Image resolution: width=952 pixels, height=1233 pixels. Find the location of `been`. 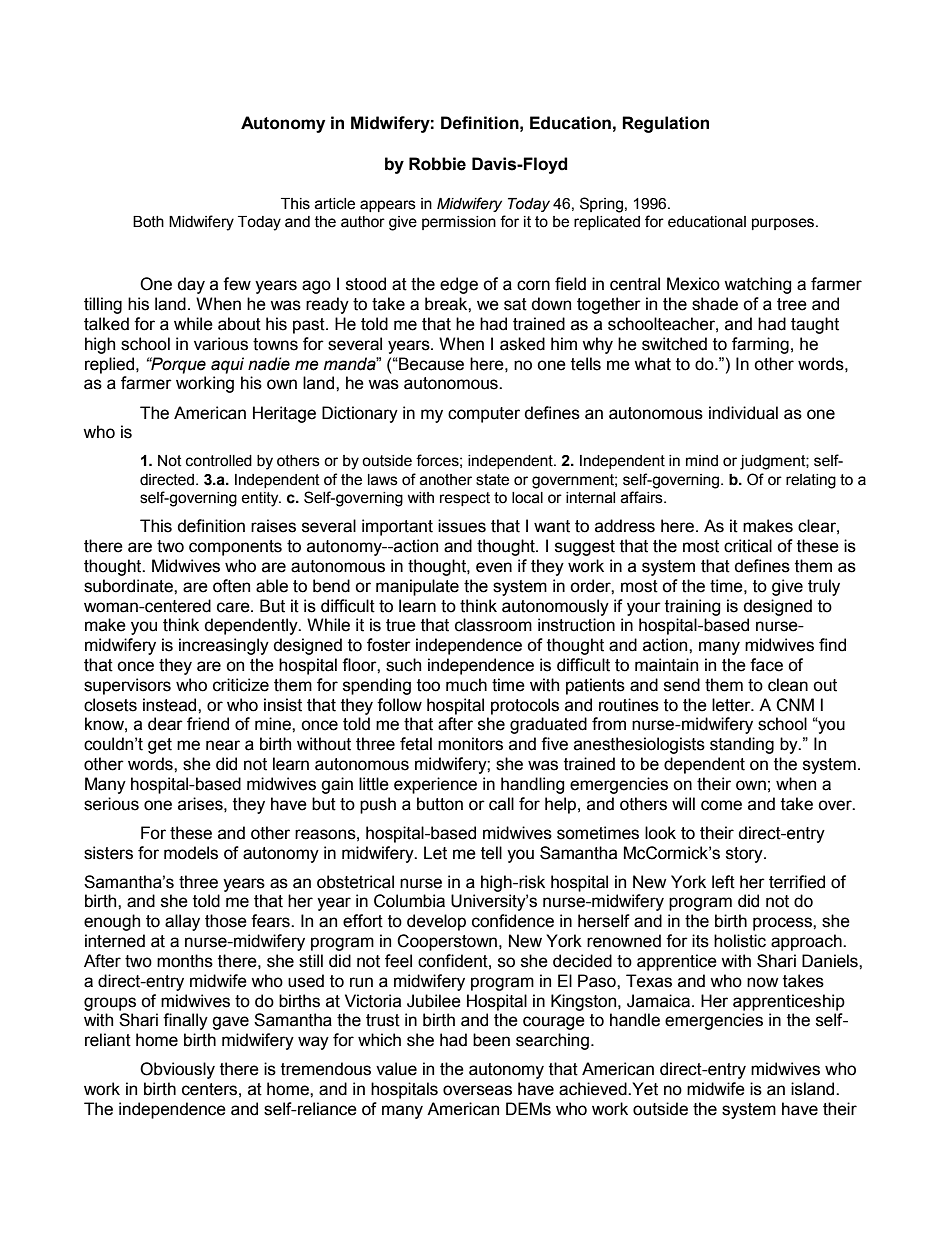

been is located at coordinates (491, 1040).
